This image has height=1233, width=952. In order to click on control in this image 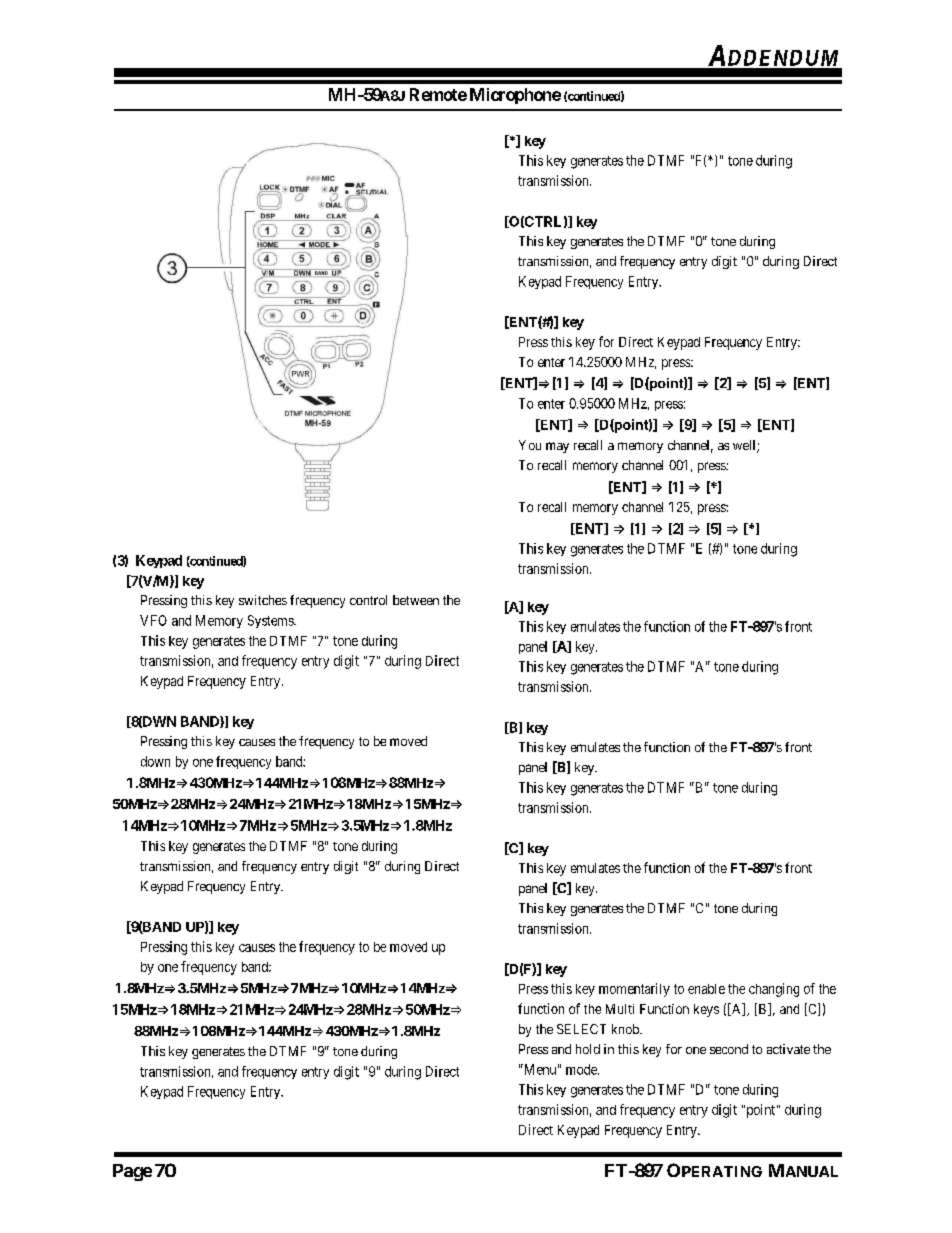, I will do `click(368, 600)`.
